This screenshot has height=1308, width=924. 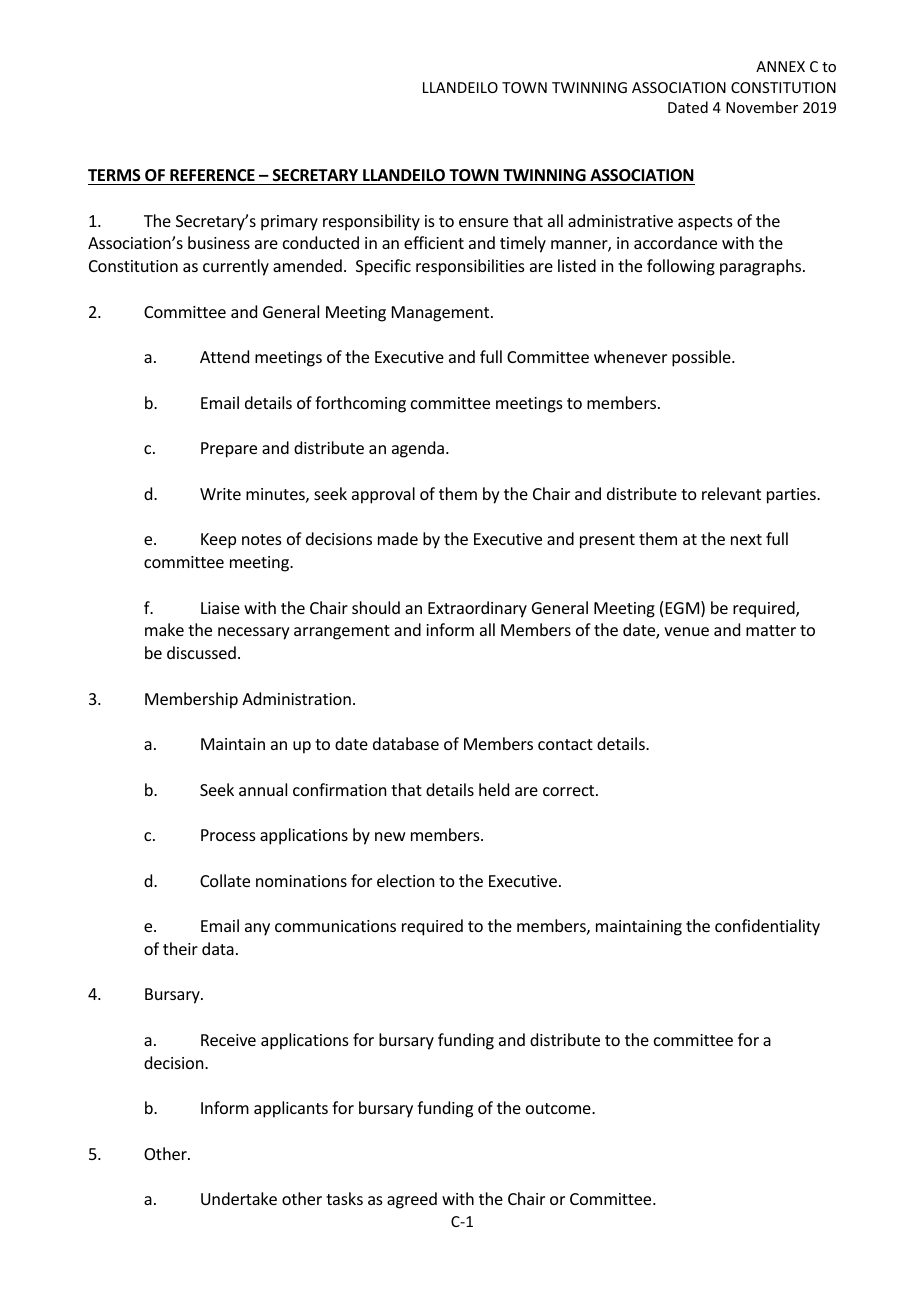 What do you see at coordinates (201, 652) in the screenshot?
I see `discussed` at bounding box center [201, 652].
